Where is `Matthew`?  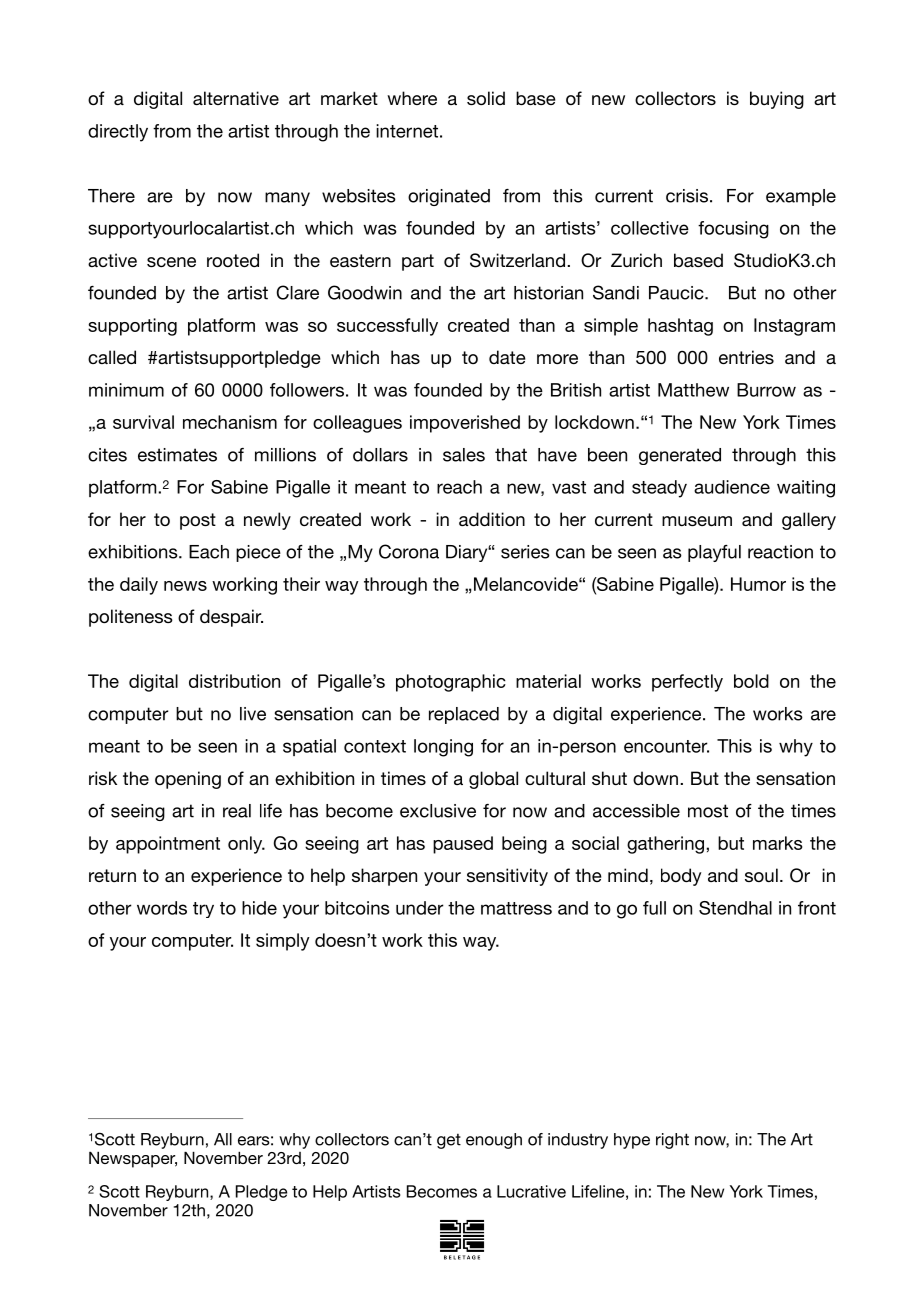
Matthew is located at coordinates (693, 390).
